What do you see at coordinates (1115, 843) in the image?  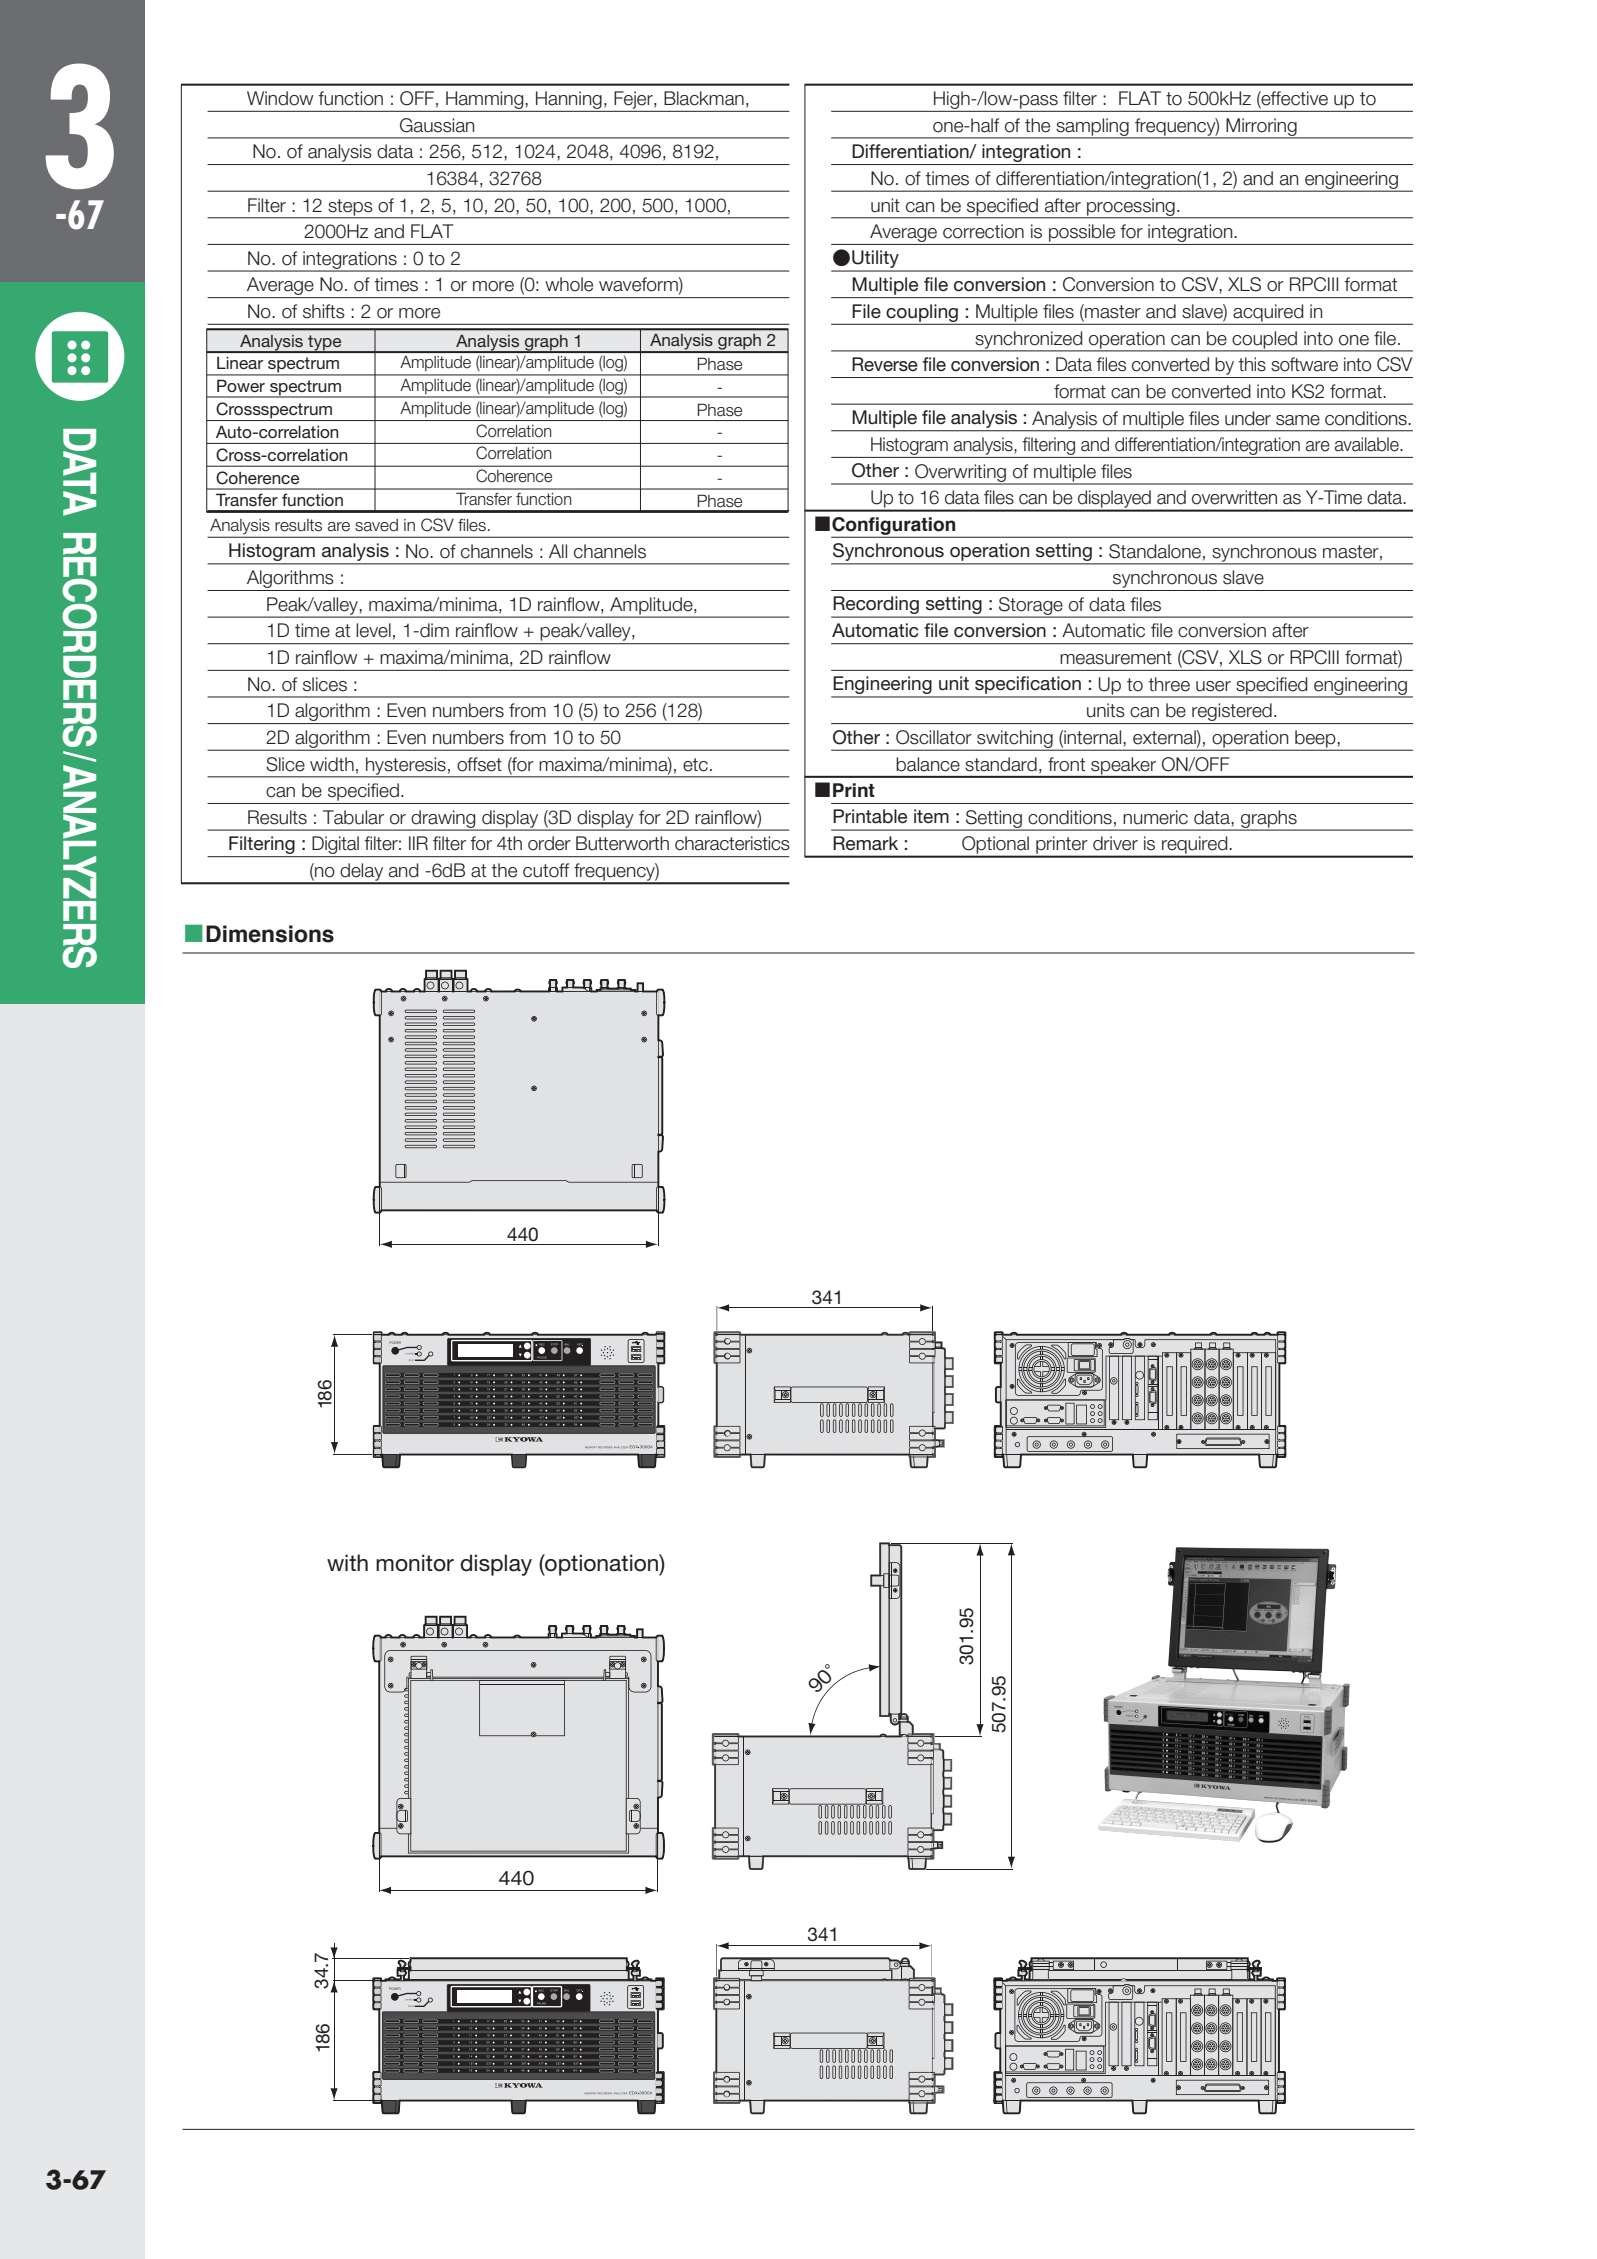 I see `driver` at bounding box center [1115, 843].
